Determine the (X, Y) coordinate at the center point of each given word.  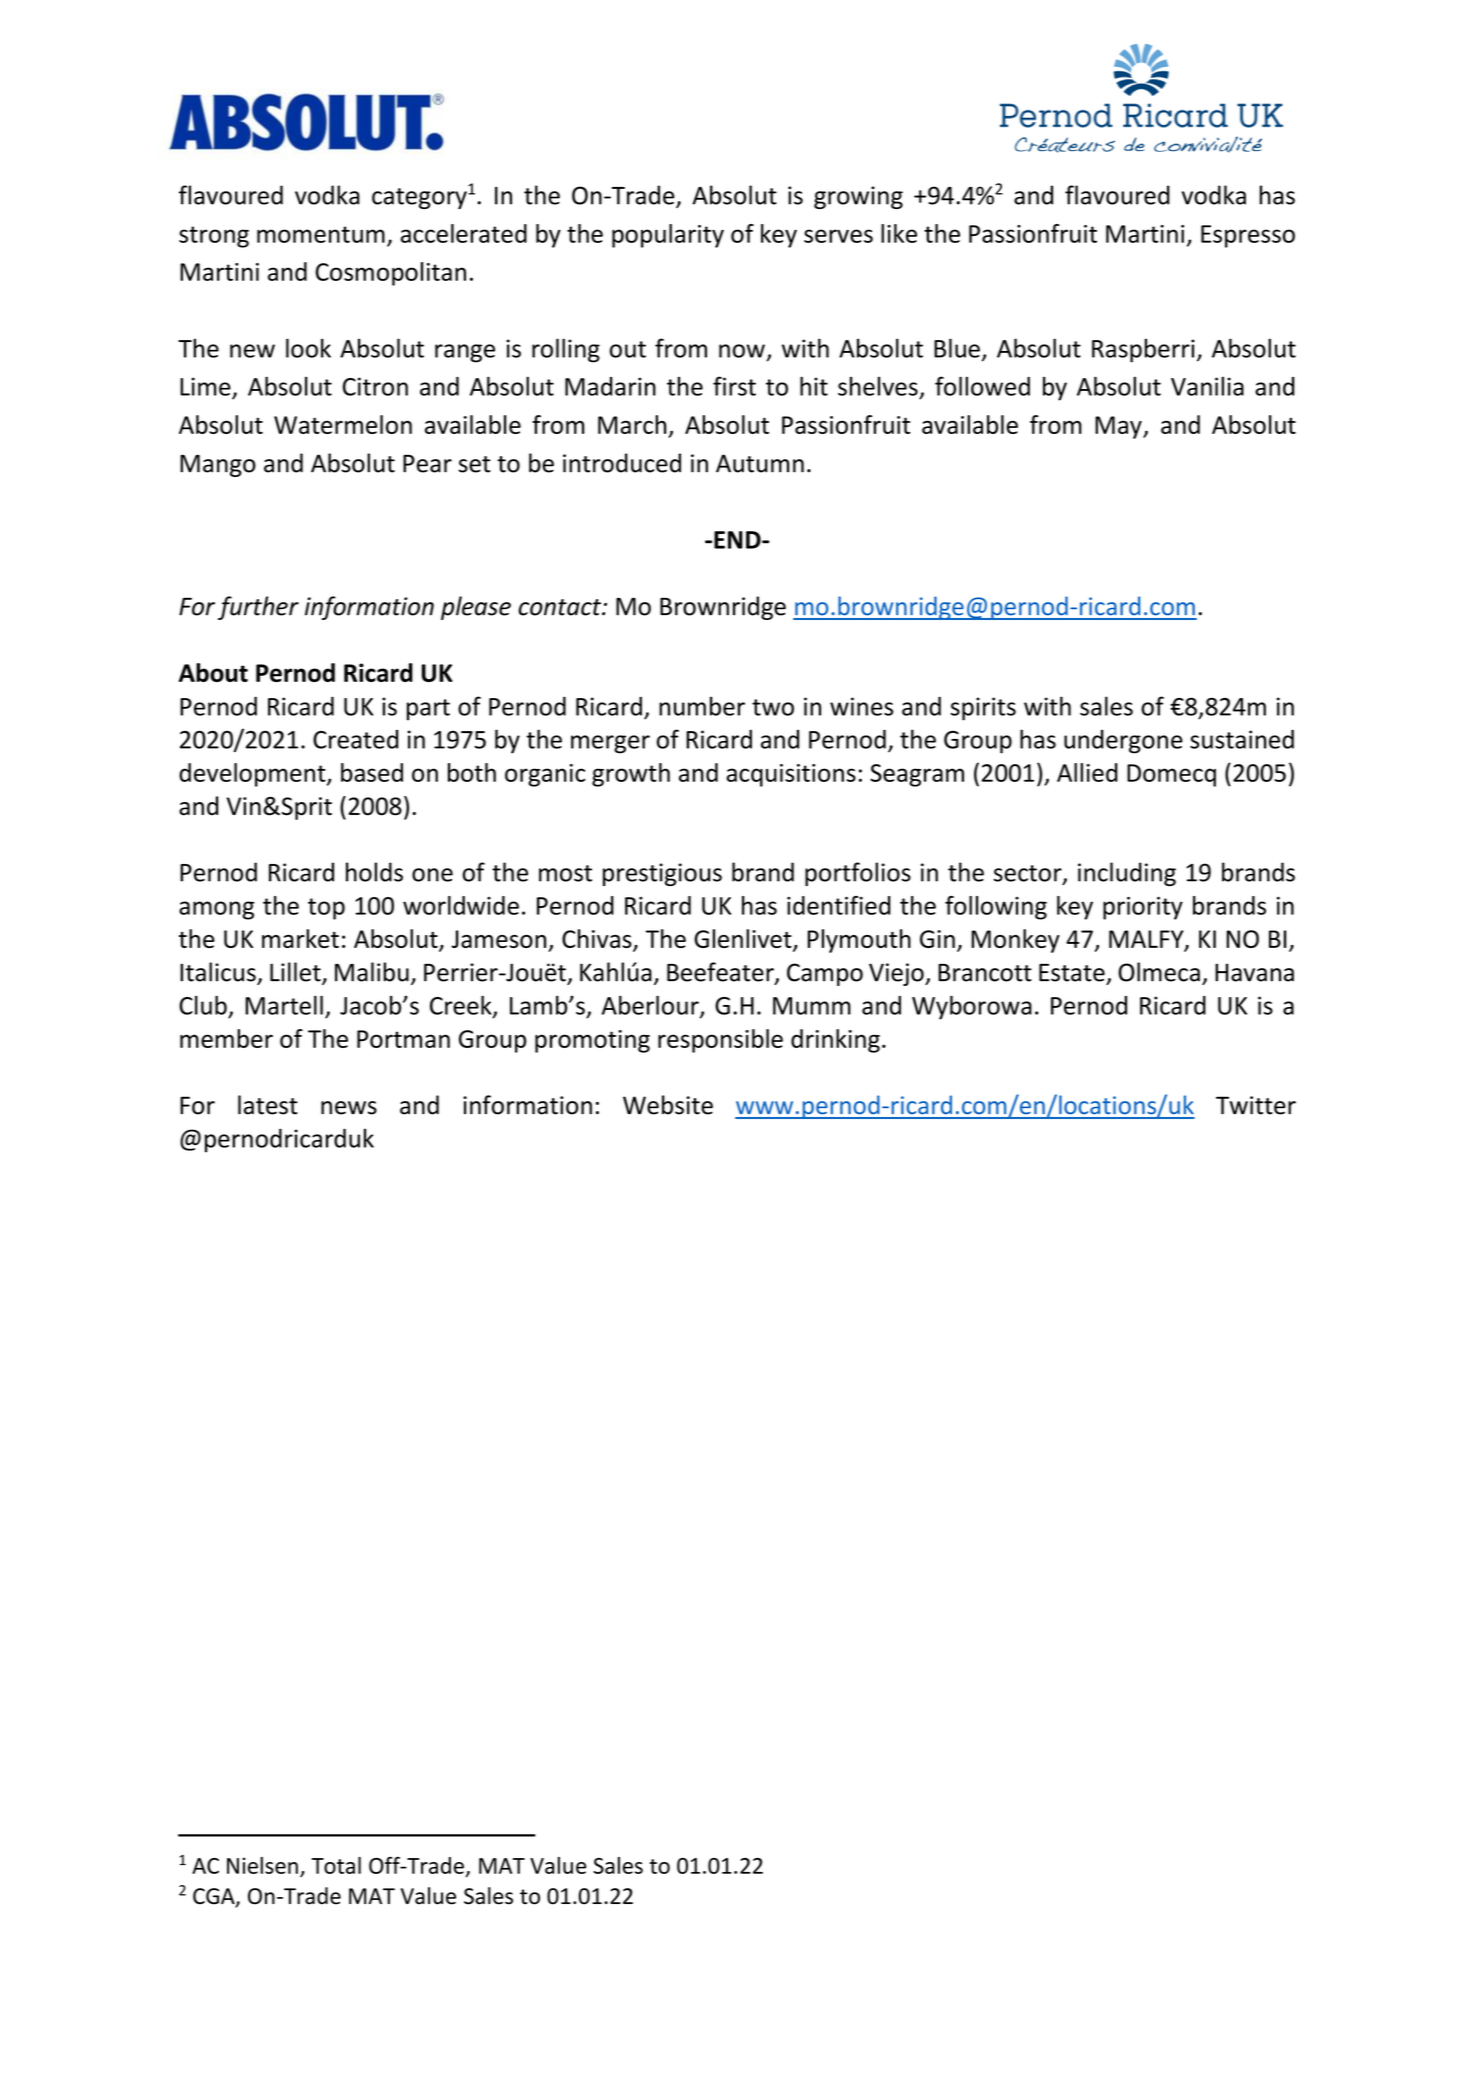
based (372, 772)
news (349, 1108)
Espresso (1248, 236)
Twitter (1256, 1105)
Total (336, 1865)
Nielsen (262, 1865)
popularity (668, 236)
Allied (1087, 772)
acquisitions (791, 775)
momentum (321, 234)
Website (668, 1105)
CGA (215, 1897)
